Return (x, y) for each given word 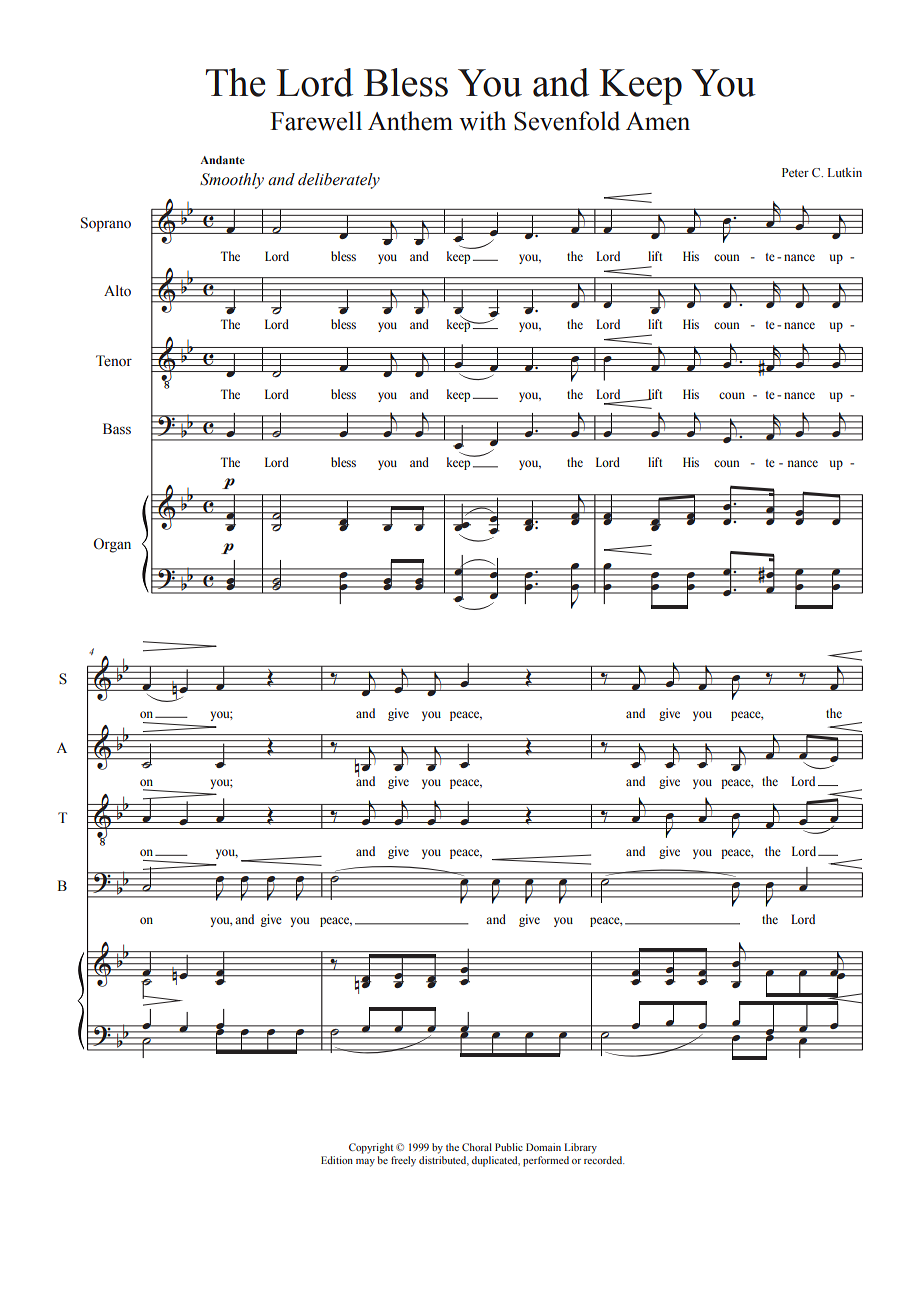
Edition (337, 1160)
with (482, 121)
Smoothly (232, 181)
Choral (477, 1147)
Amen (658, 121)
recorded (604, 1160)
